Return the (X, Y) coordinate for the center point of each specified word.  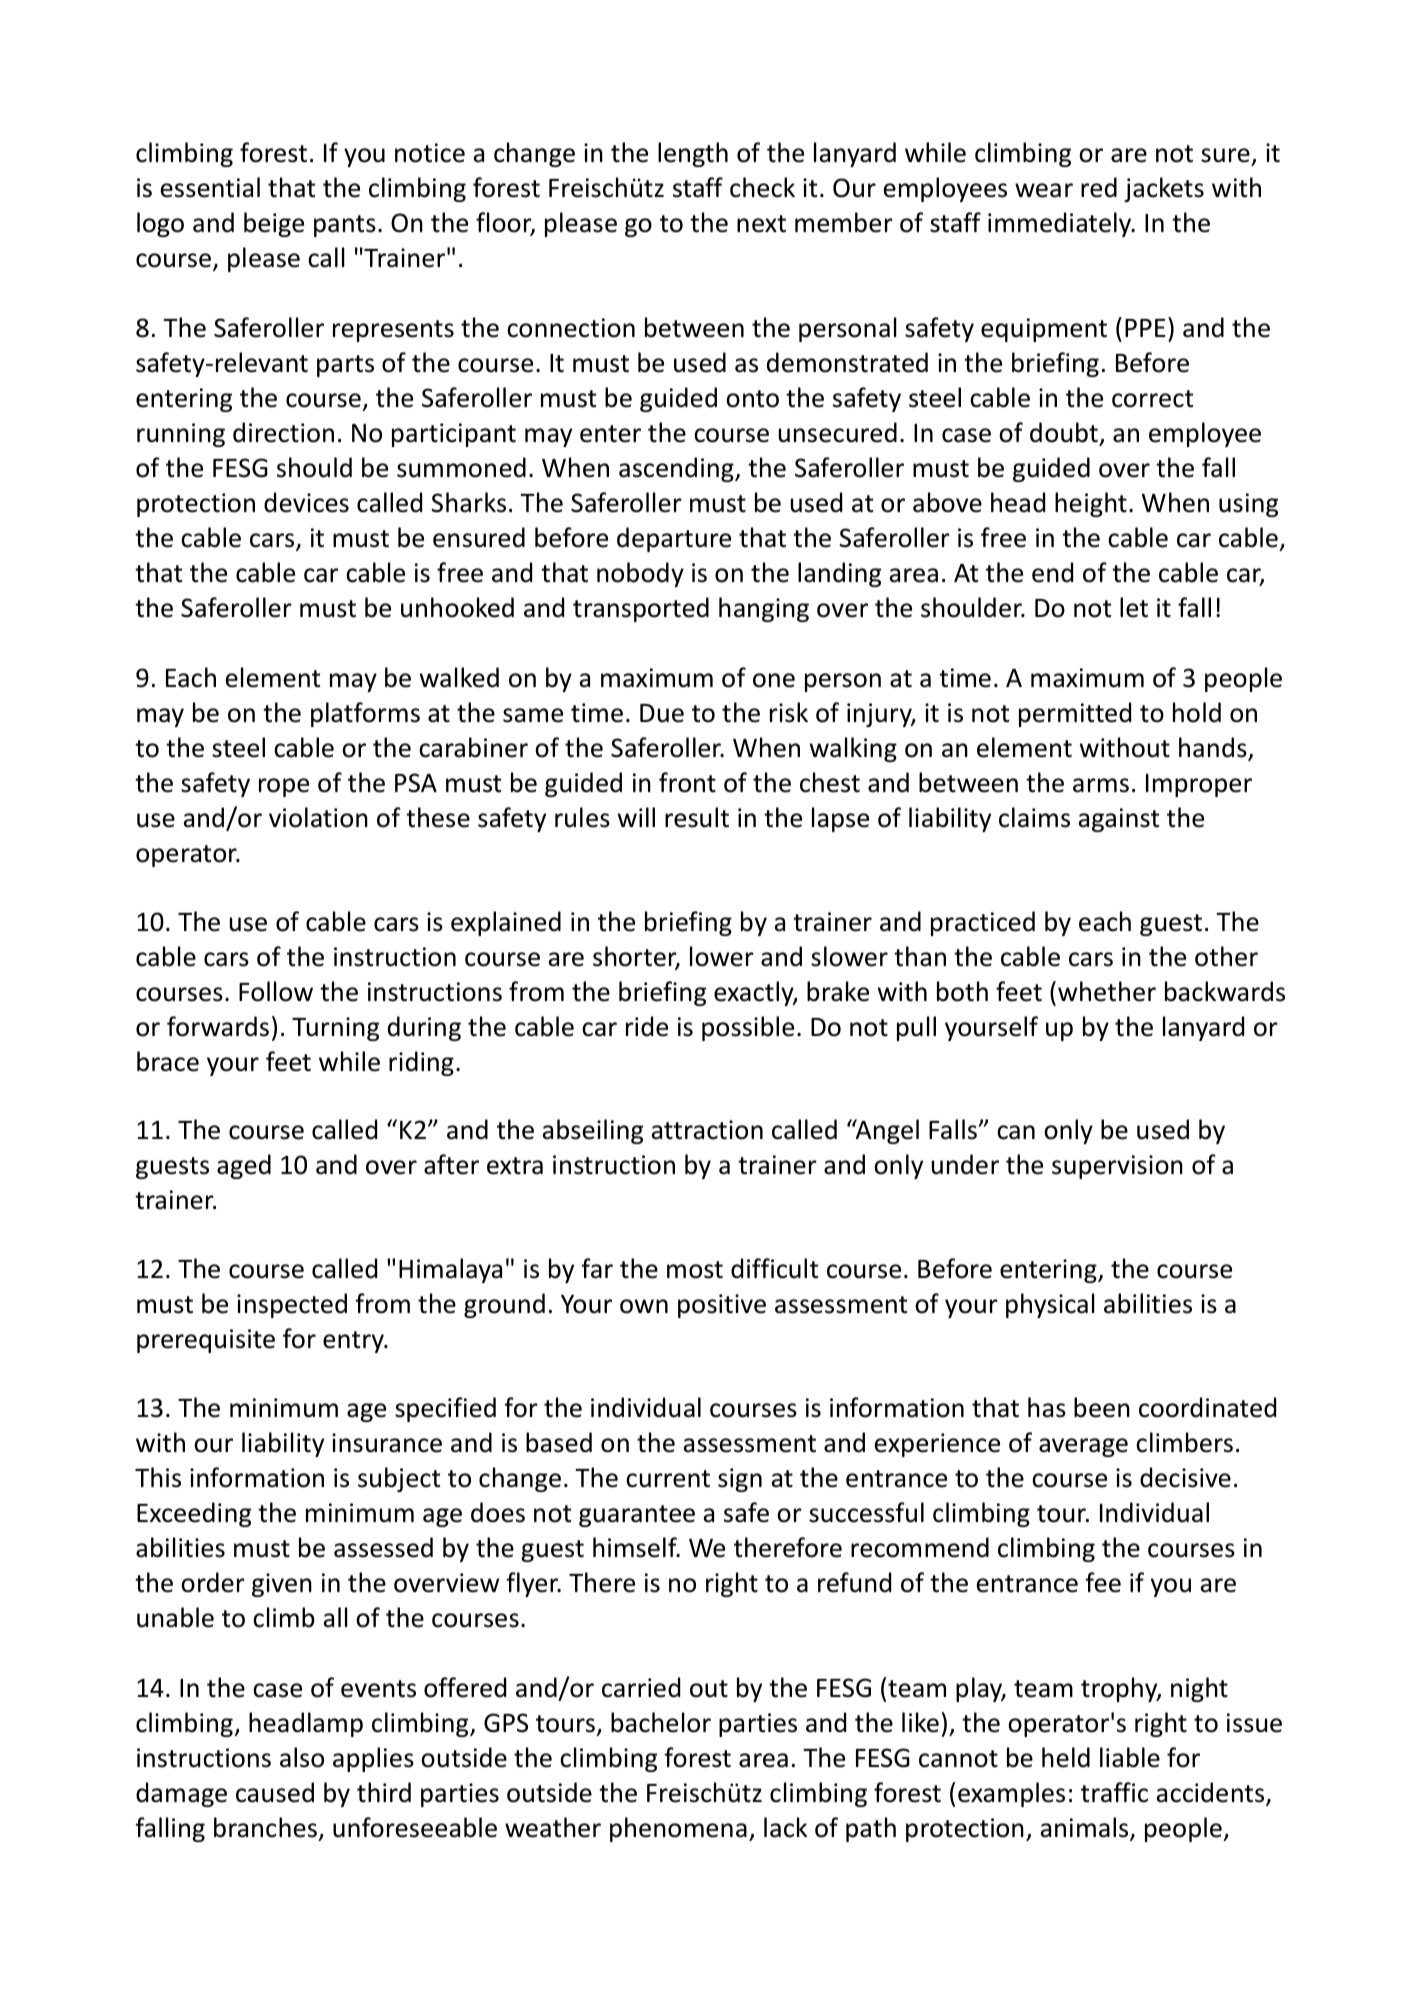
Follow (276, 991)
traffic (1114, 1792)
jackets (1164, 189)
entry (354, 1342)
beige (274, 224)
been (1102, 1407)
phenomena (678, 1829)
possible (748, 1028)
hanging (764, 609)
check (762, 187)
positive (722, 1306)
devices (306, 502)
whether (1107, 991)
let (1134, 607)
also (302, 1757)
